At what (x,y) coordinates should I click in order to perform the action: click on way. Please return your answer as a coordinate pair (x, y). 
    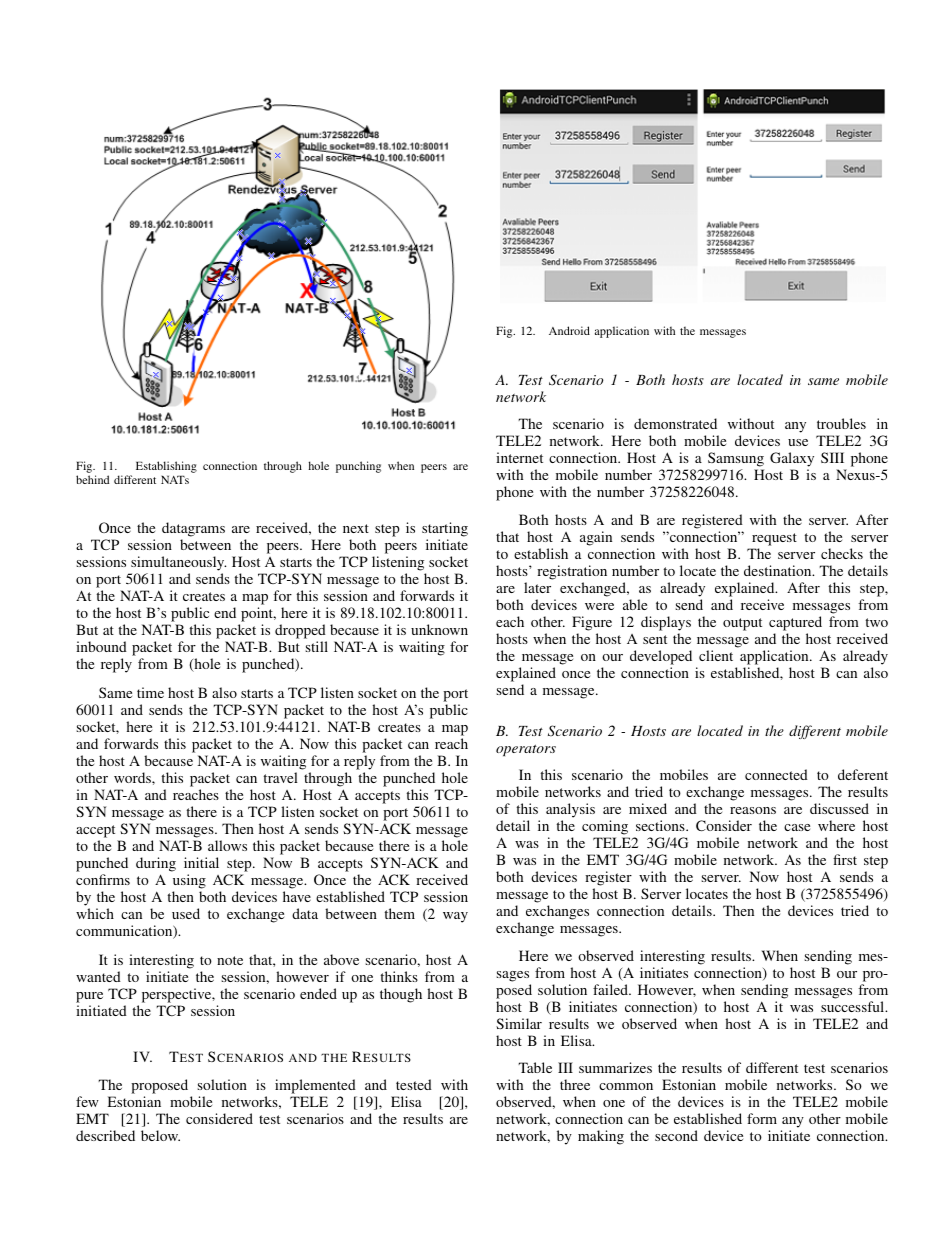
    Looking at the image, I should click on (455, 917).
